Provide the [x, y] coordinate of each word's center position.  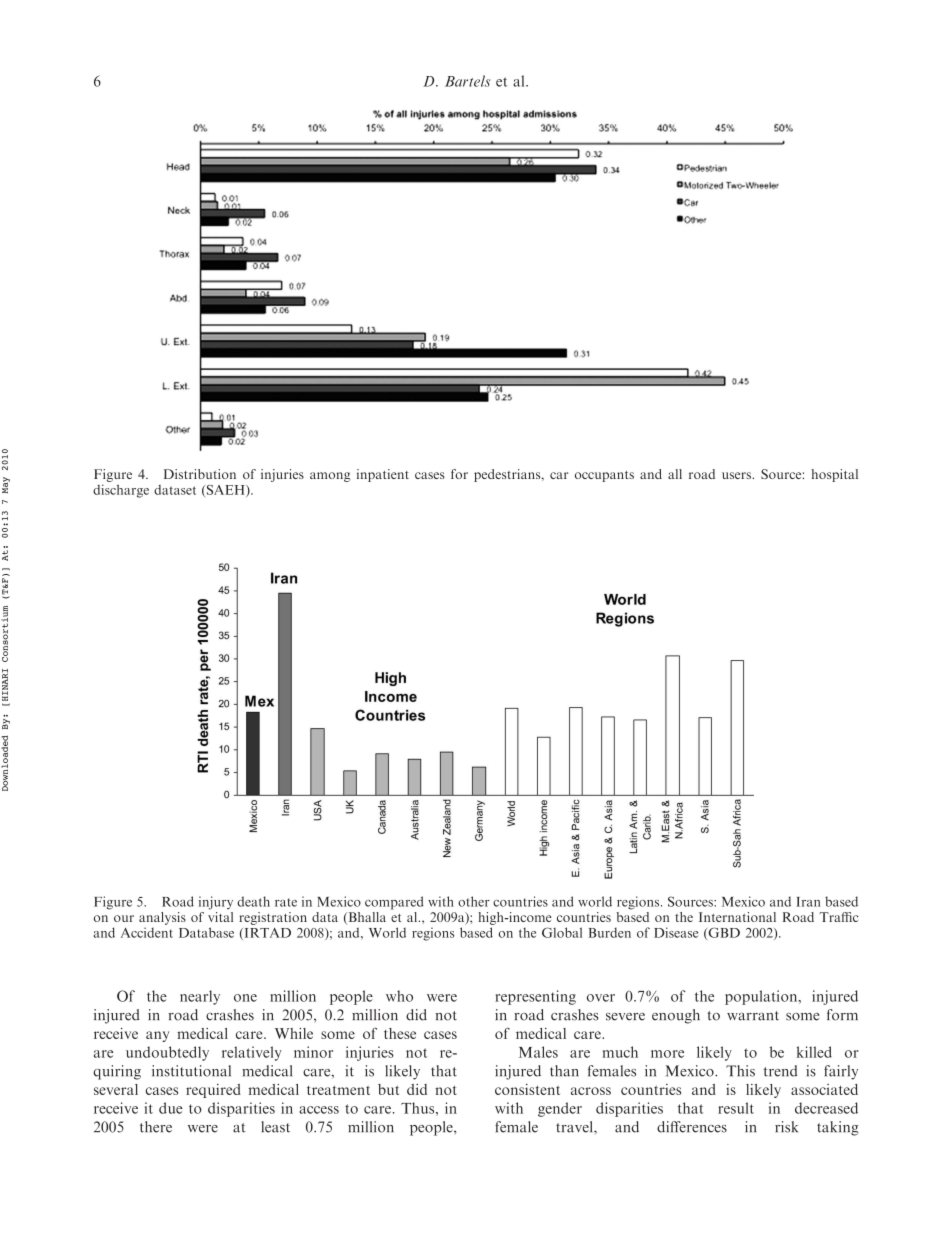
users [737, 475]
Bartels [467, 81]
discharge [121, 491]
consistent [527, 1089]
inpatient [383, 475]
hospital [834, 475]
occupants [604, 476]
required [213, 1091]
